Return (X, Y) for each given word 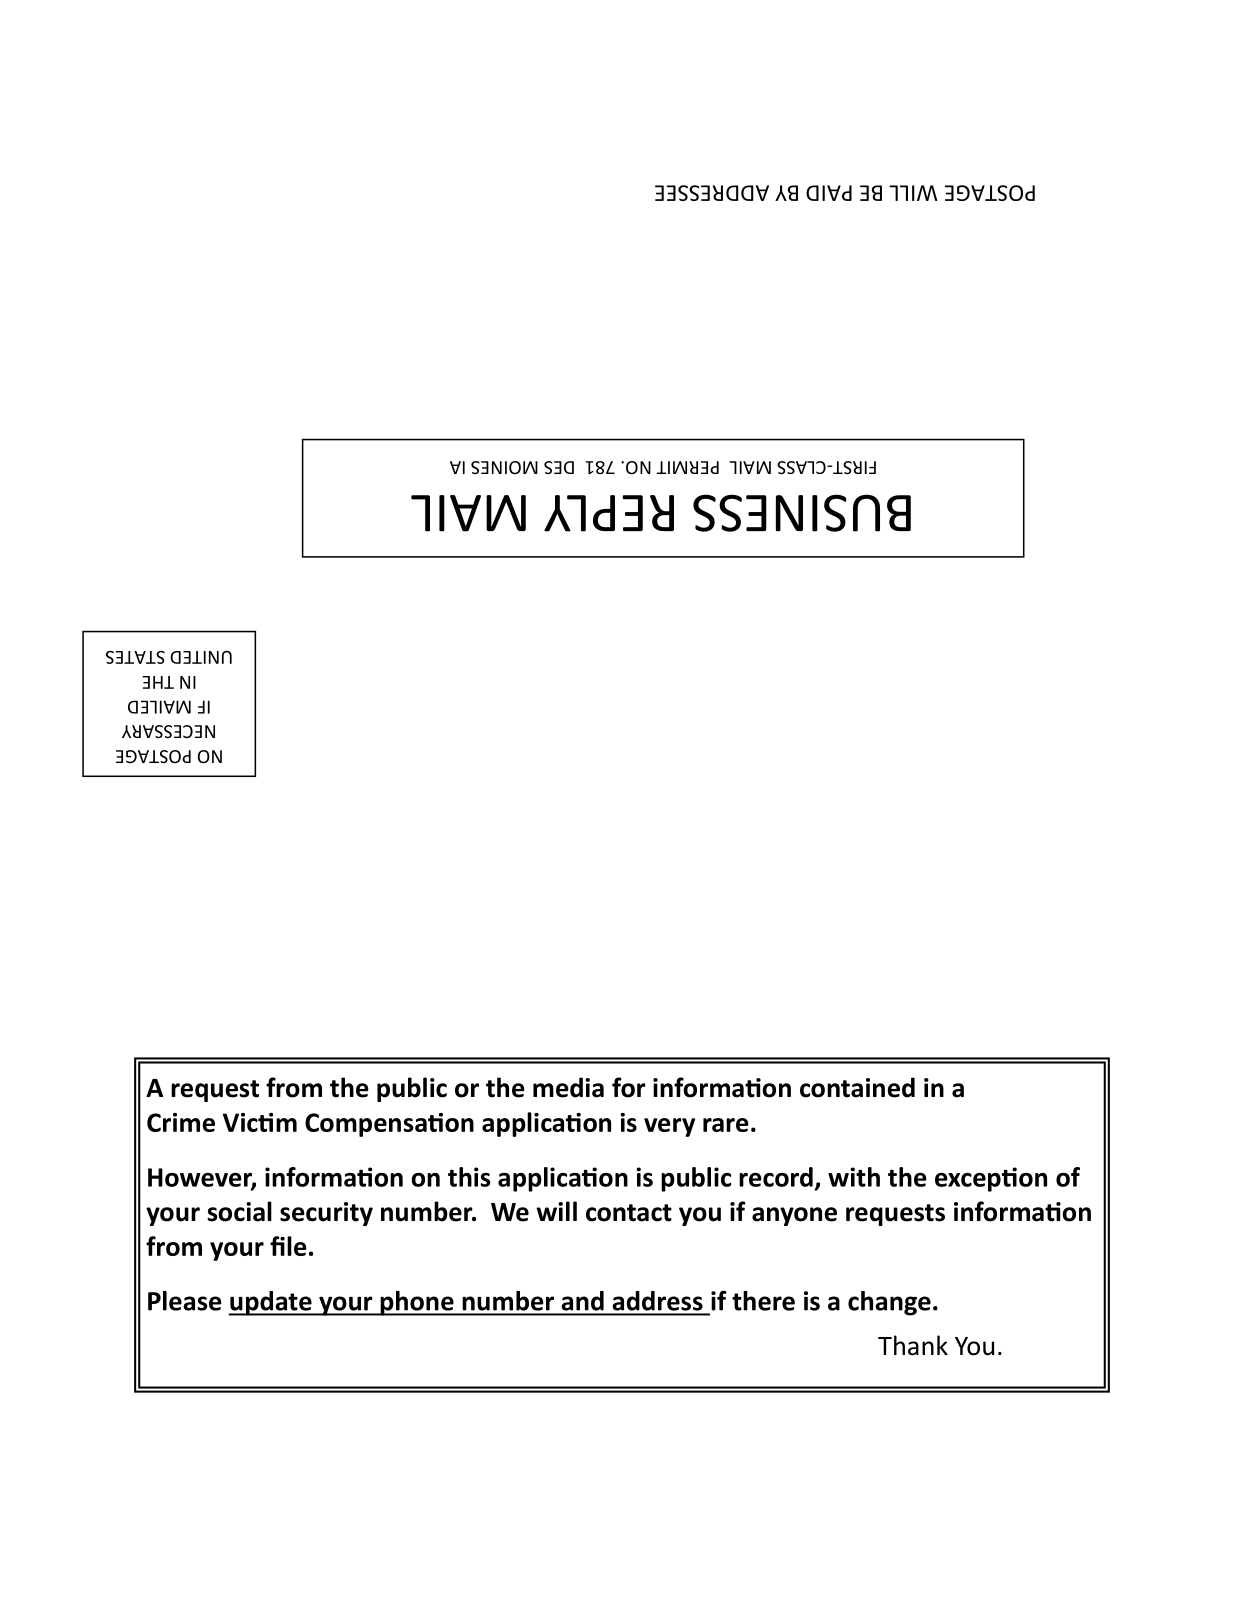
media (568, 1087)
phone (417, 1303)
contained (857, 1087)
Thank (913, 1345)
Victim (260, 1122)
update (271, 1303)
